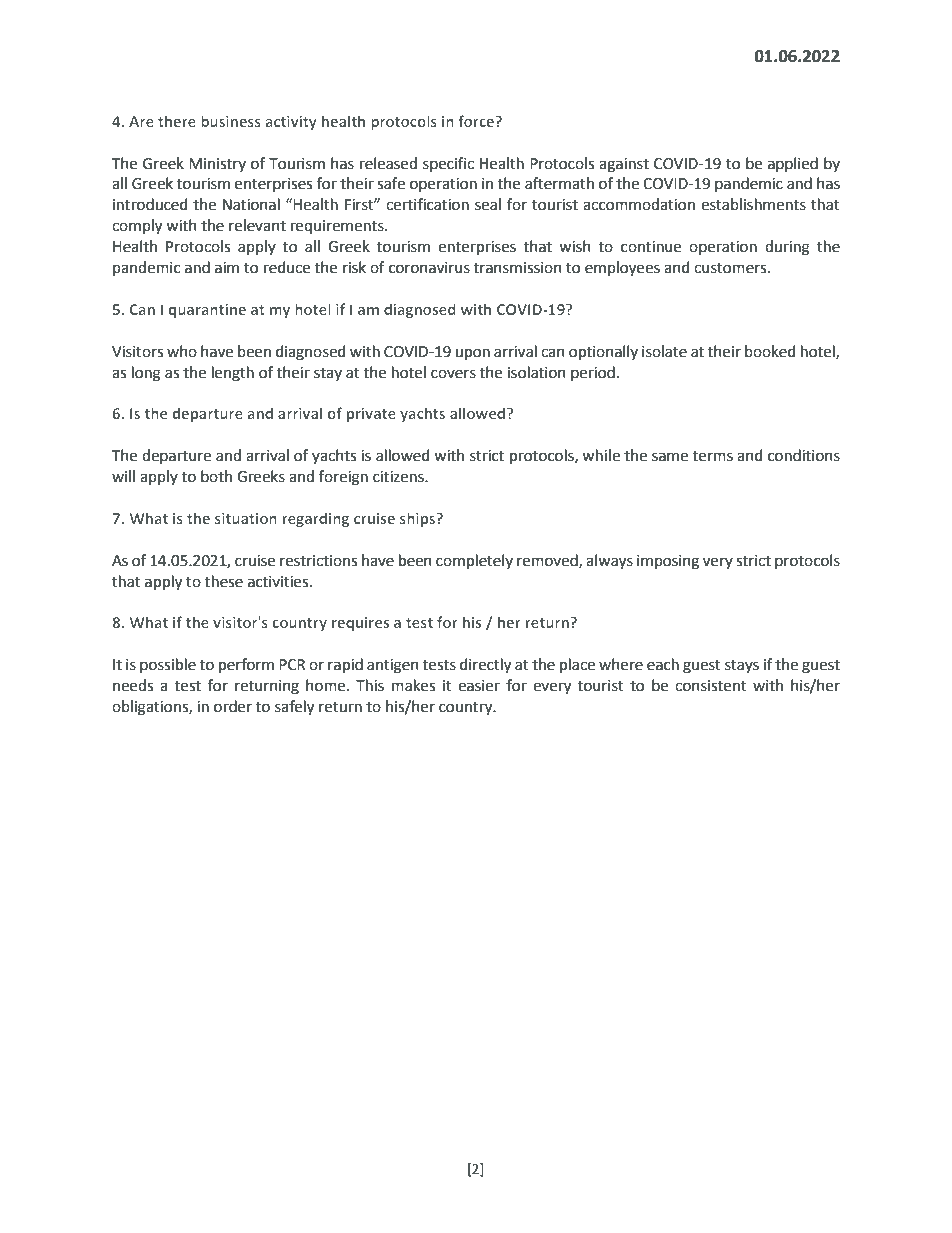 This screenshot has height=1233, width=952. Describe the element at coordinates (231, 121) in the screenshot. I see `business` at that location.
